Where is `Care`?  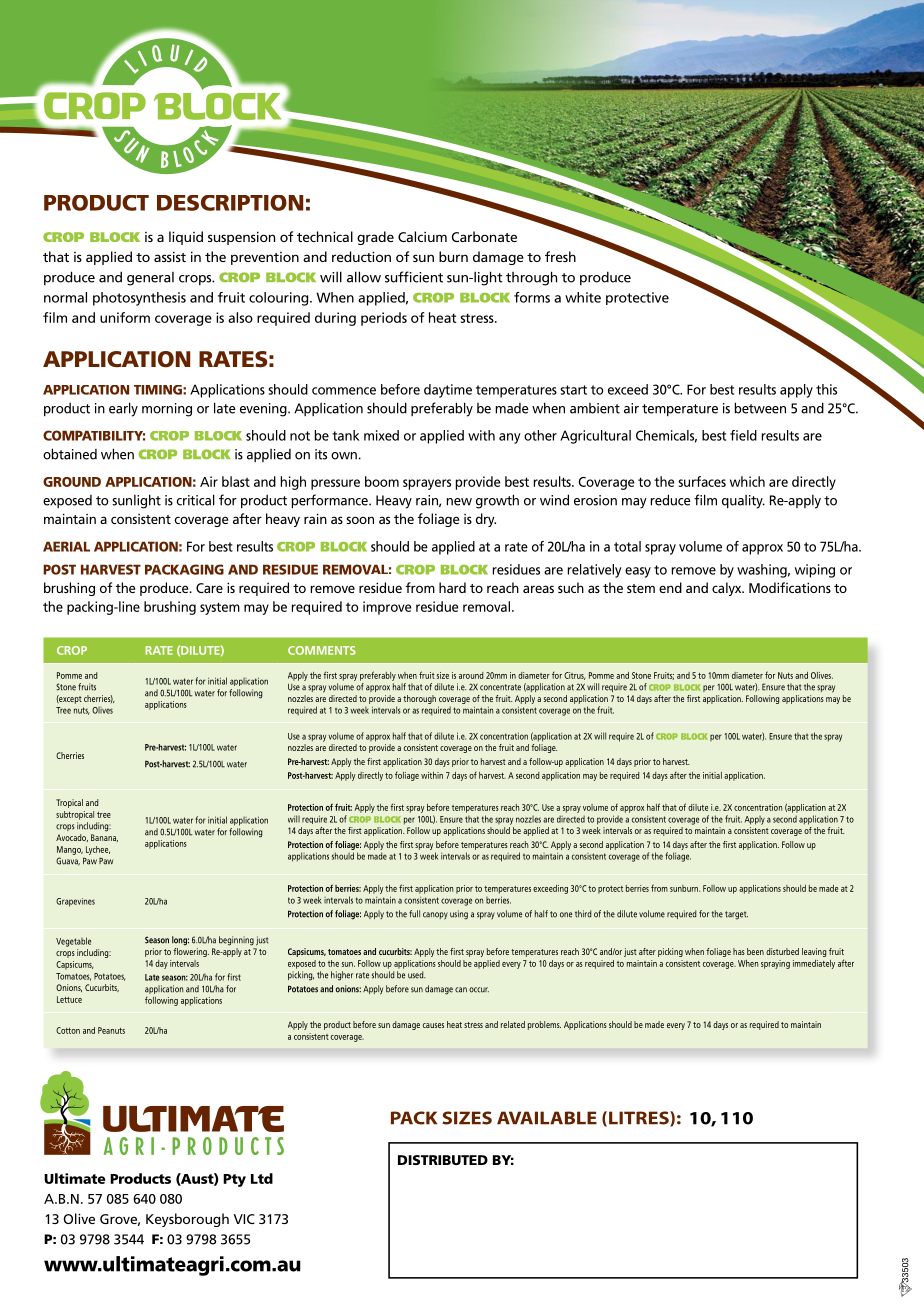 Care is located at coordinates (209, 588).
